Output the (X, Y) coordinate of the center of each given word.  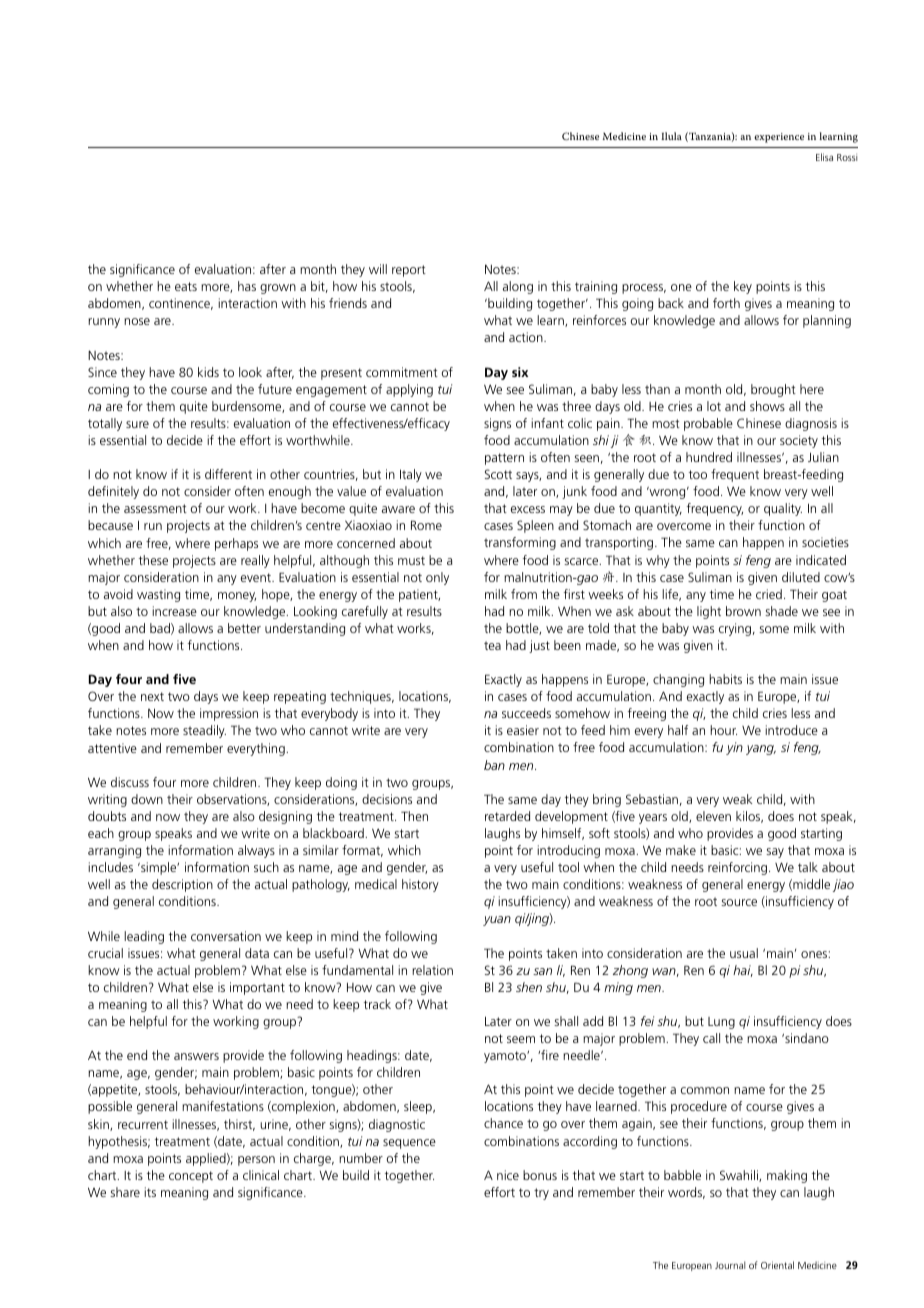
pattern (504, 459)
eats (186, 286)
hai (743, 971)
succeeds (526, 713)
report (409, 271)
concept (191, 1177)
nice (508, 1175)
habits (725, 679)
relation (432, 970)
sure (137, 424)
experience (779, 138)
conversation (226, 936)
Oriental (777, 1265)
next (152, 696)
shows (767, 406)
